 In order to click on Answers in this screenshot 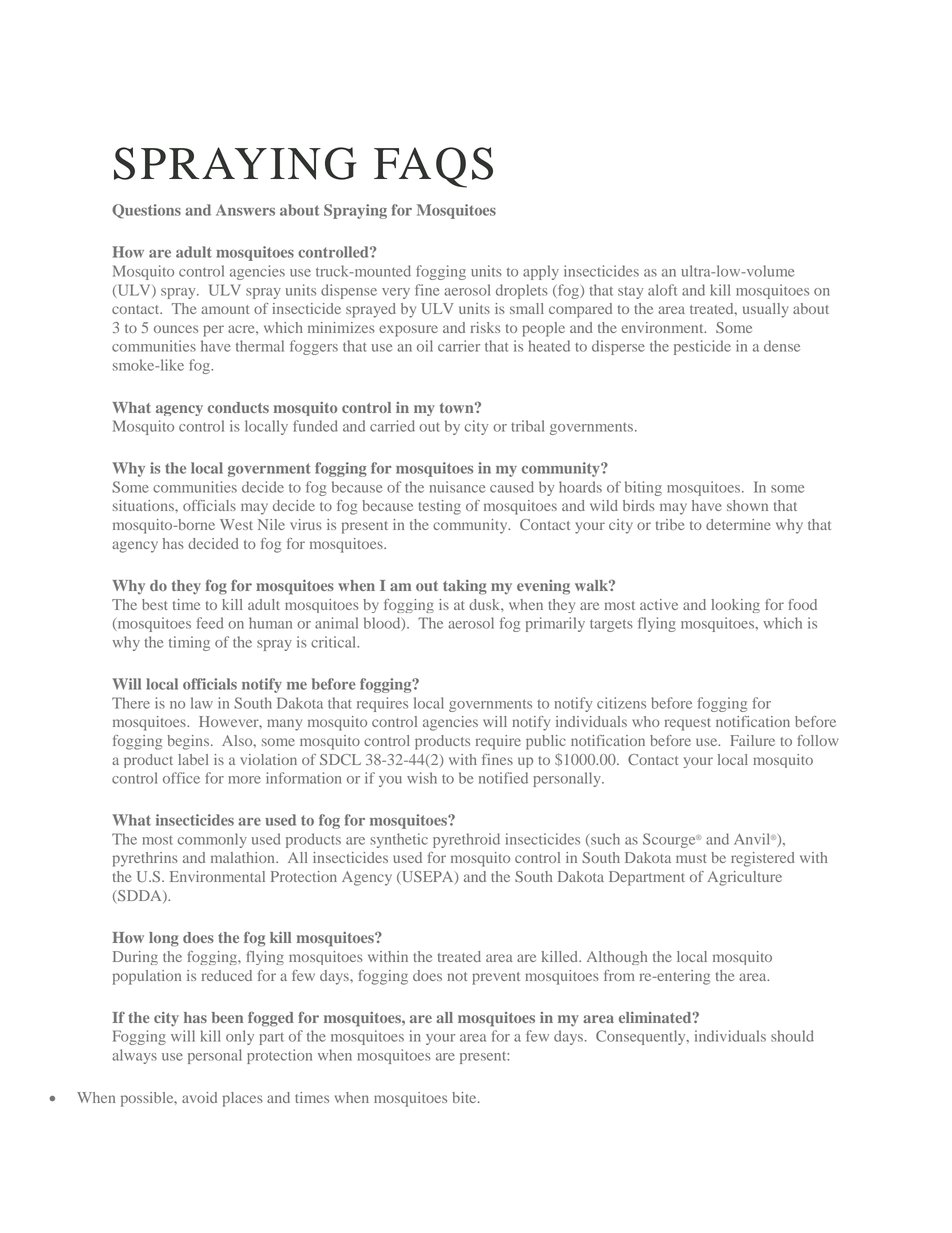, I will do `click(245, 210)`.
